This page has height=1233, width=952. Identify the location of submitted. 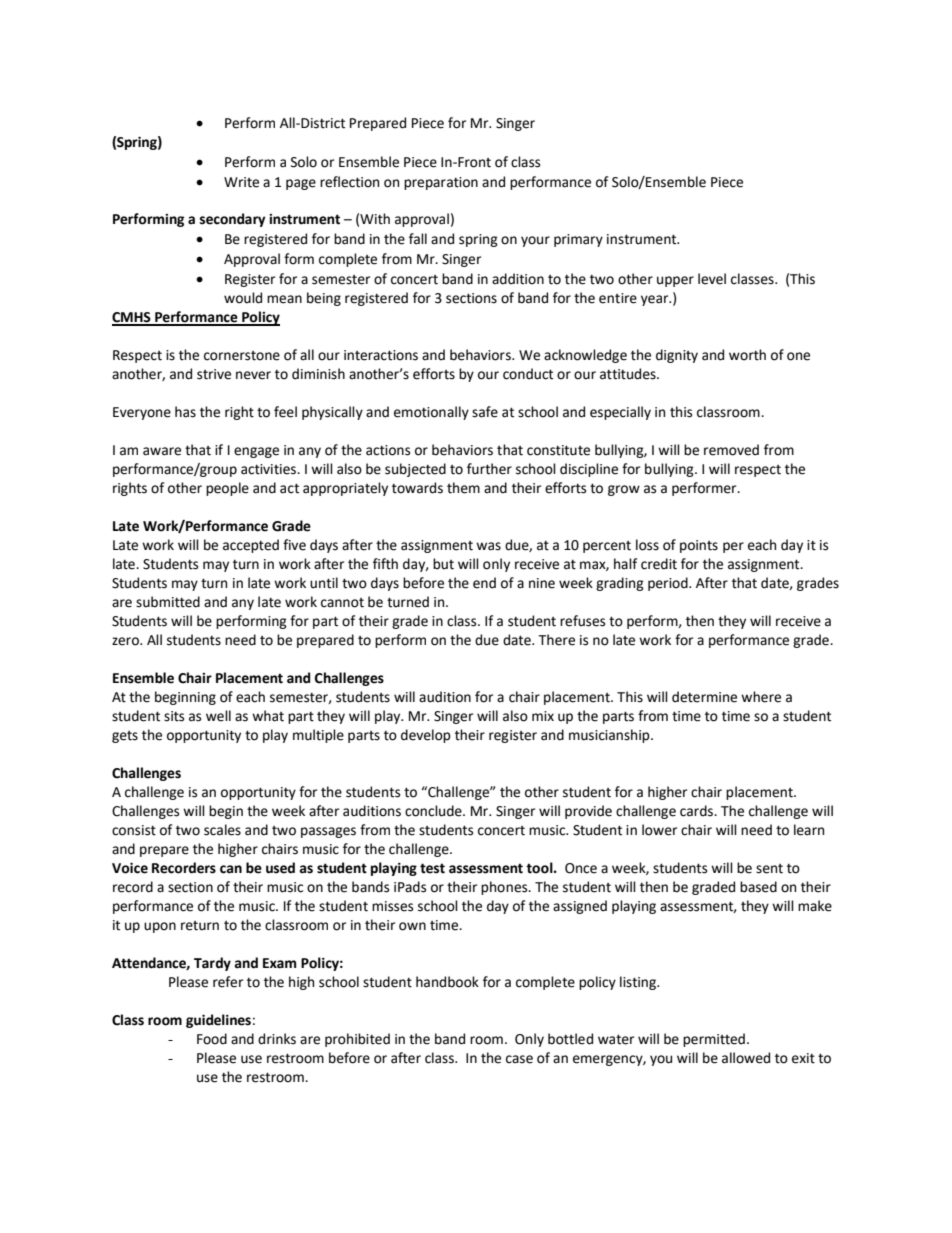
(168, 602).
